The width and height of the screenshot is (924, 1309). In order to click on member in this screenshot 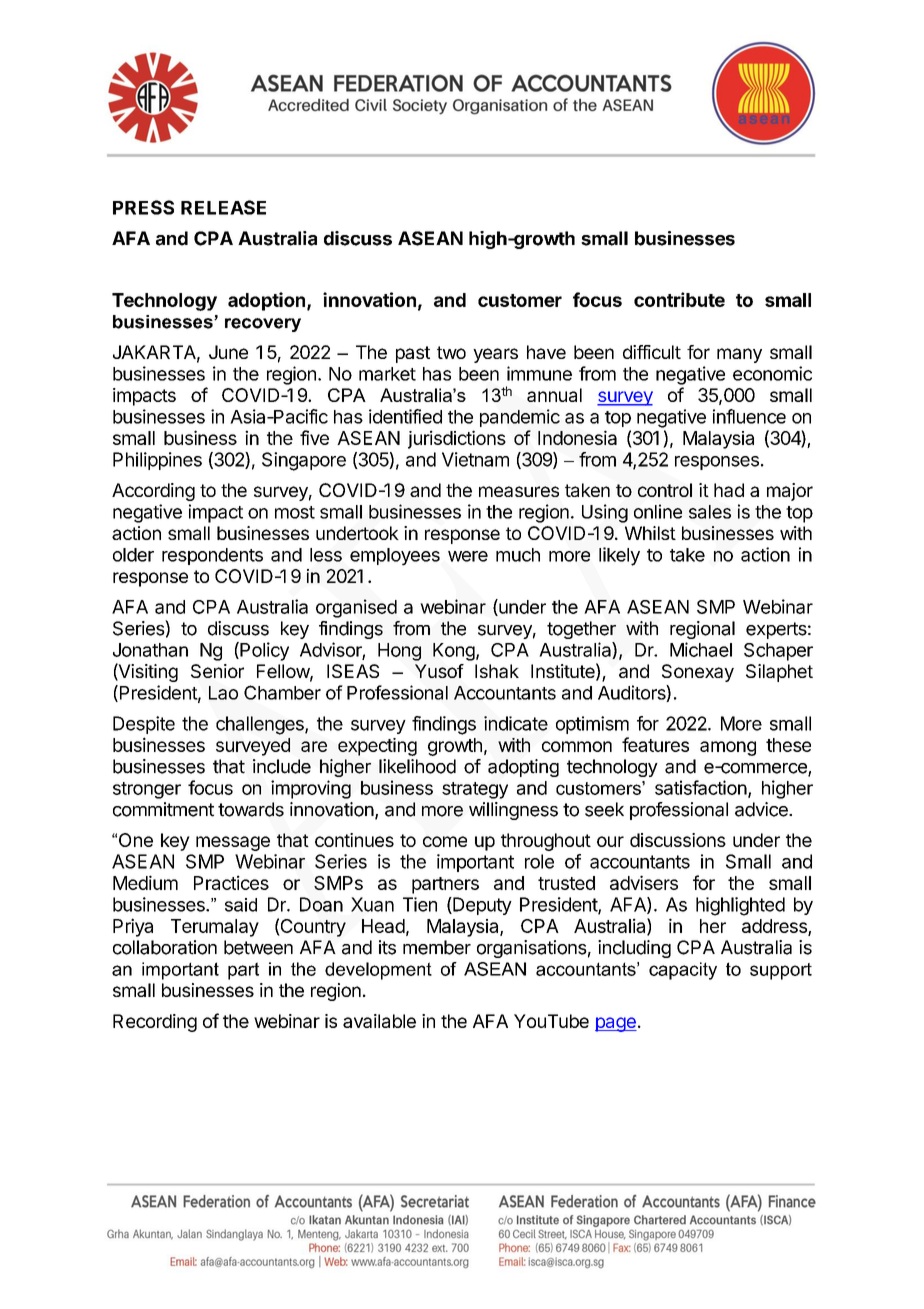, I will do `click(437, 947)`.
